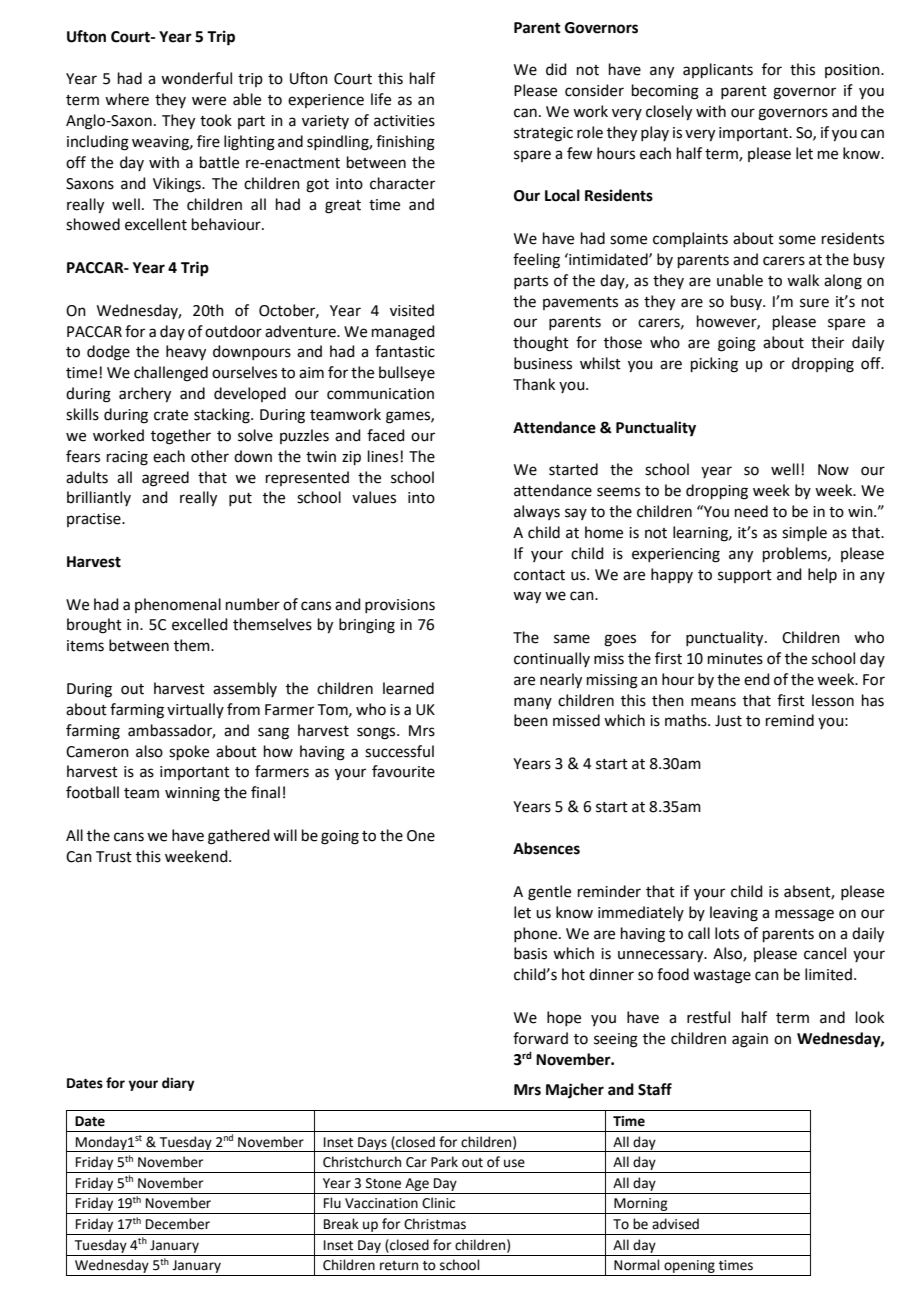 This image has height=1308, width=924. I want to click on minutes, so click(735, 659).
